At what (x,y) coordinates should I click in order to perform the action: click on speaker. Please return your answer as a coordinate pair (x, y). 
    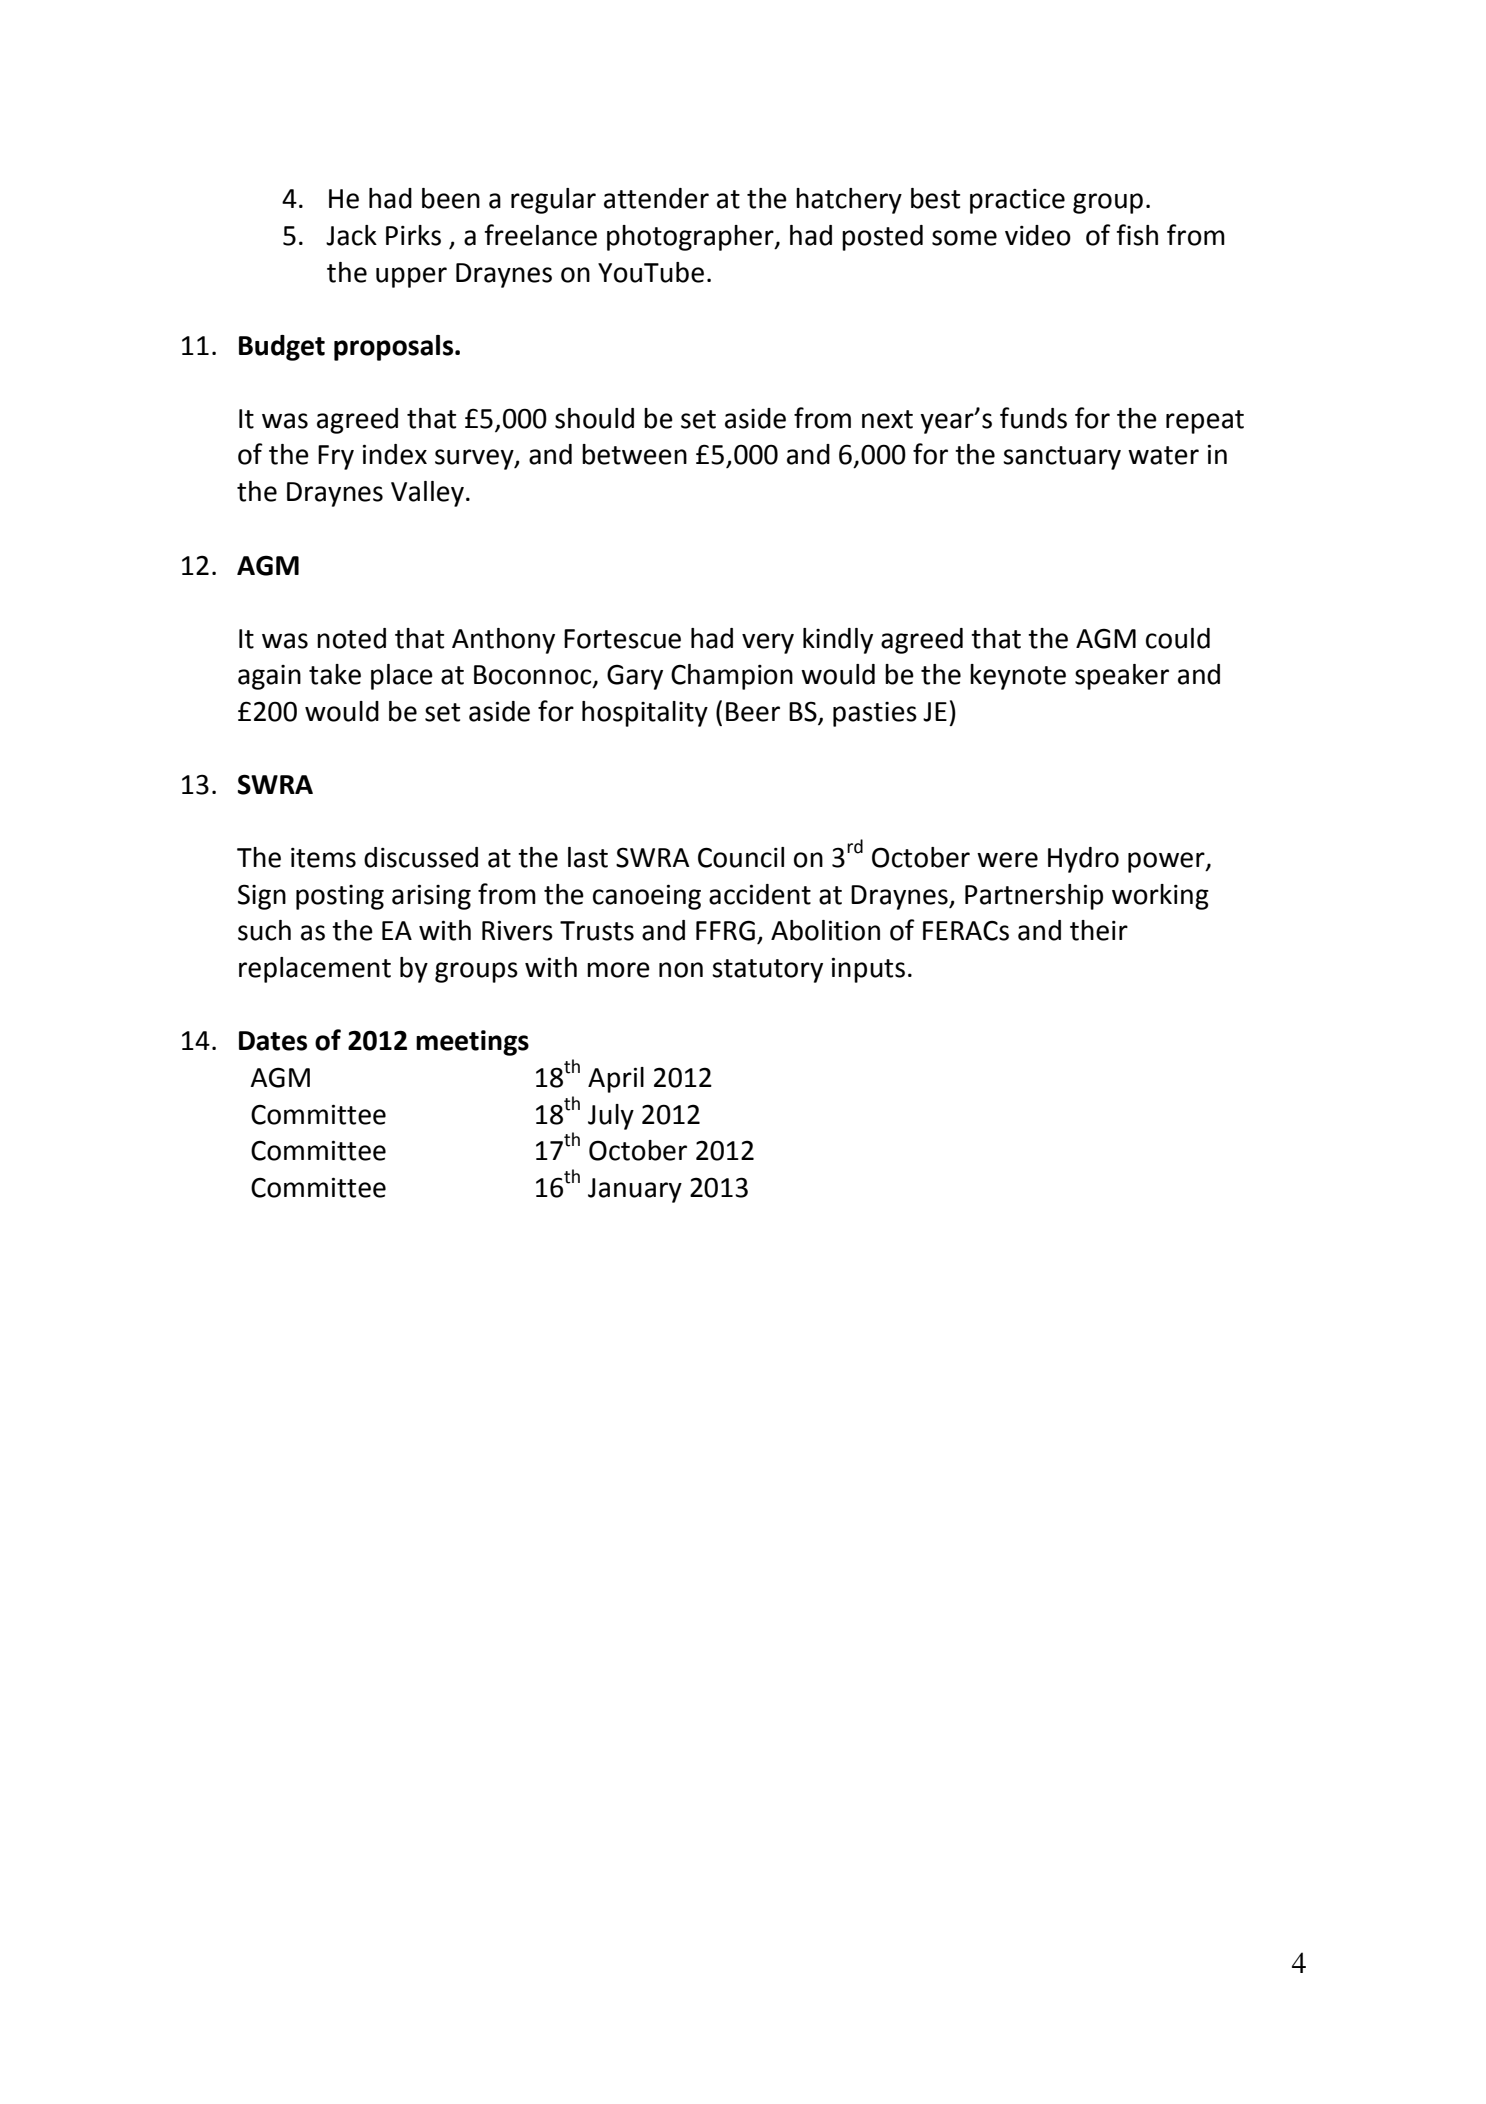
    Looking at the image, I should click on (1122, 677).
